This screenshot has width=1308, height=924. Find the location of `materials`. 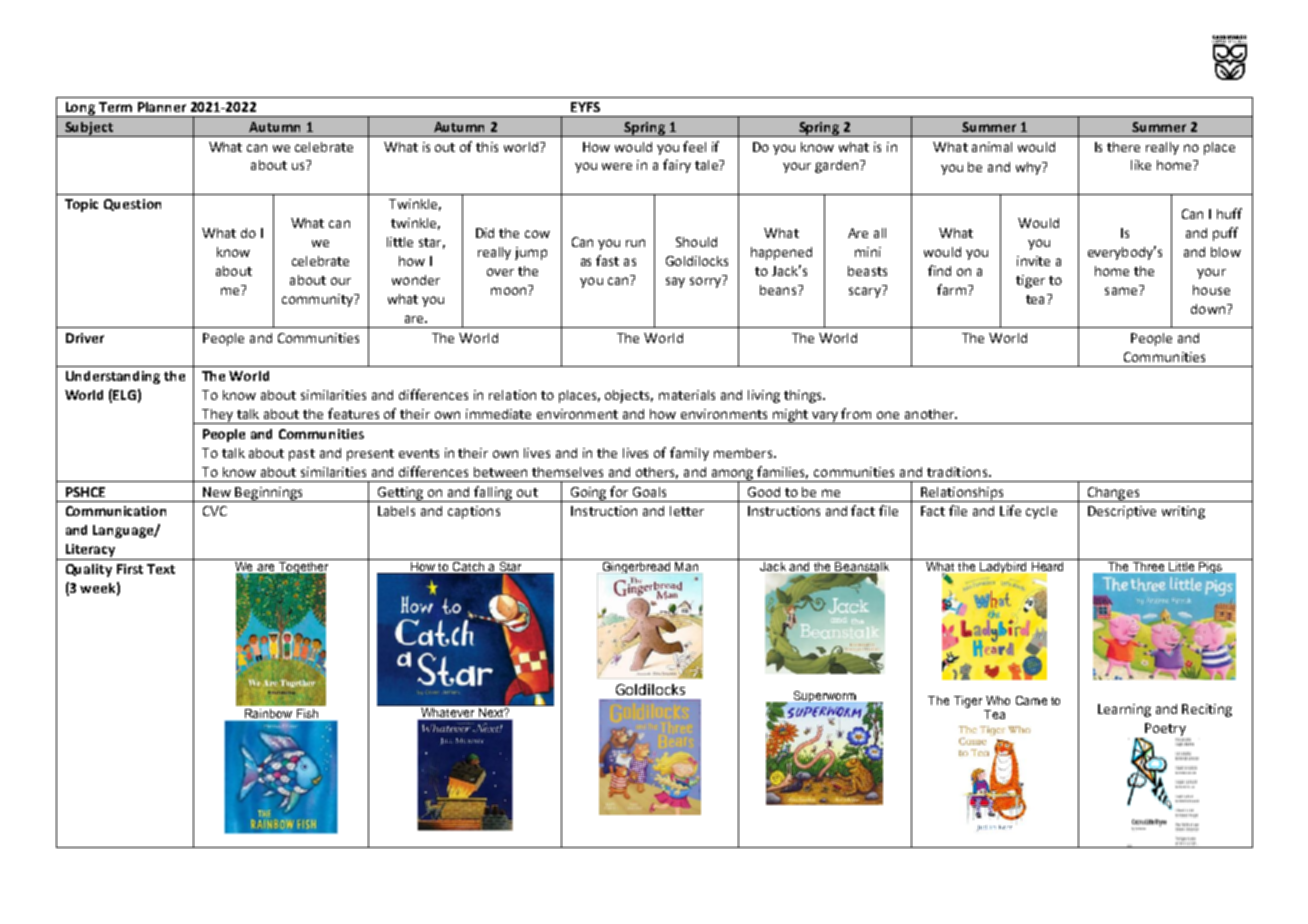

materials is located at coordinates (687, 395).
